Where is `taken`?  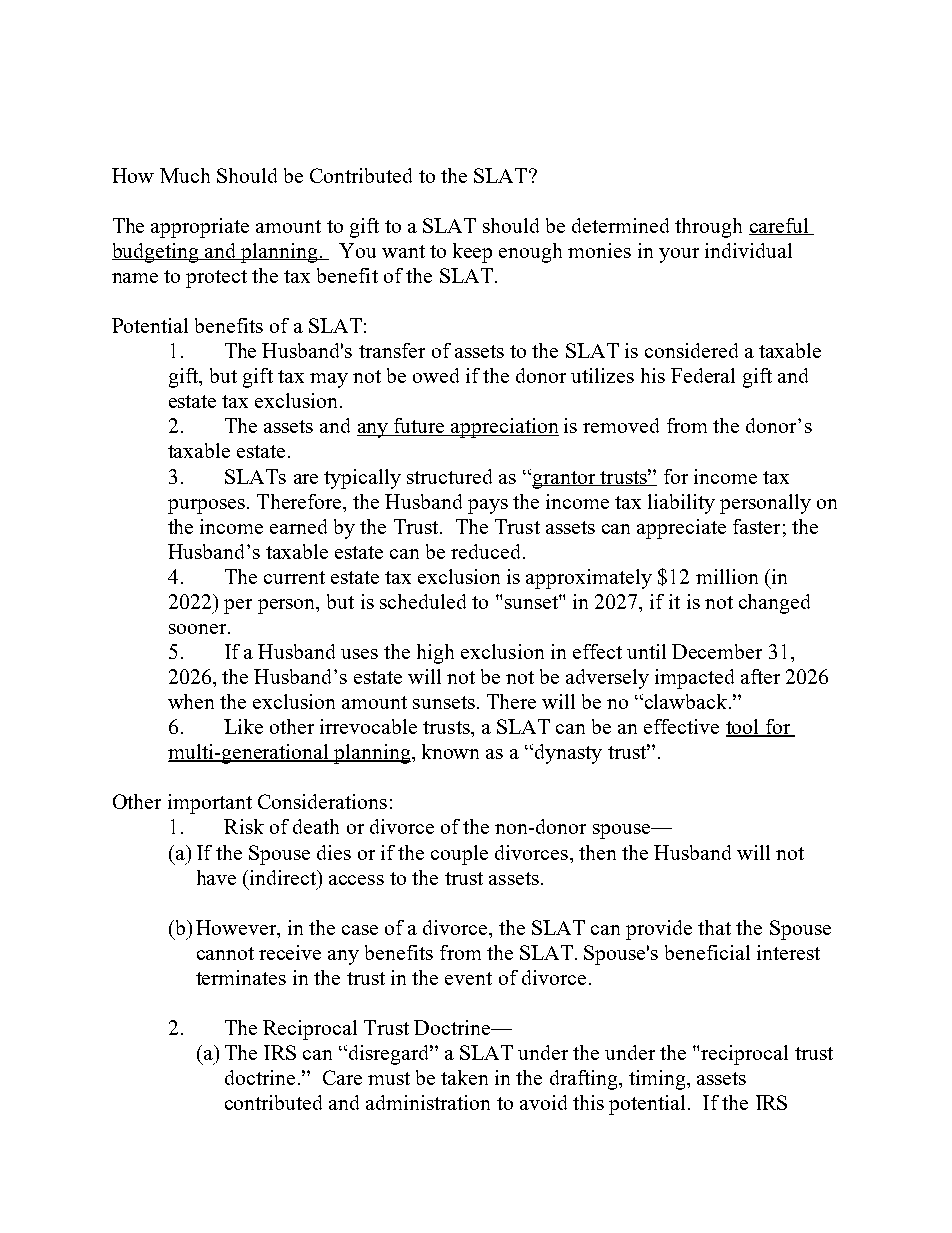 taken is located at coordinates (464, 1077).
